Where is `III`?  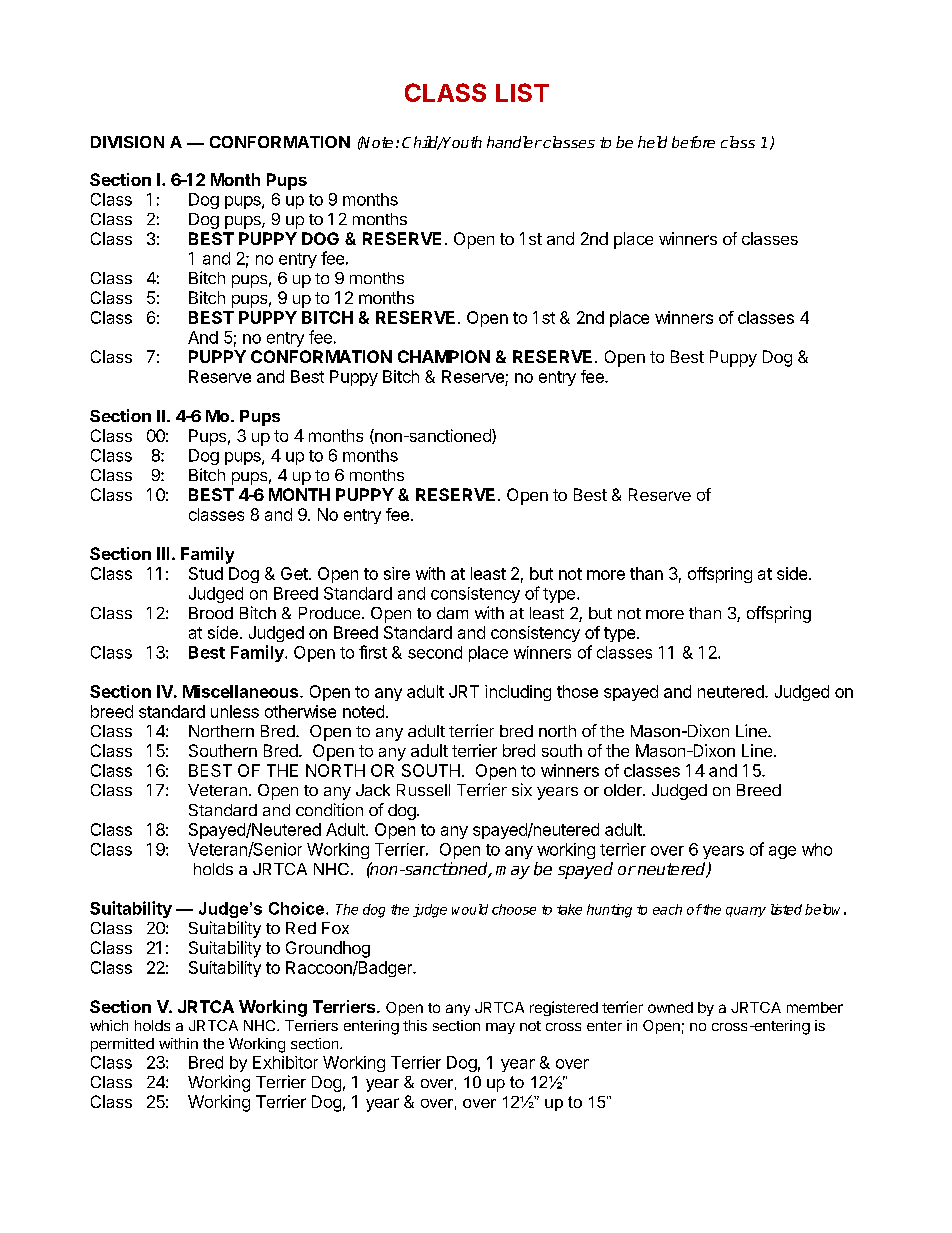 III is located at coordinates (163, 553).
